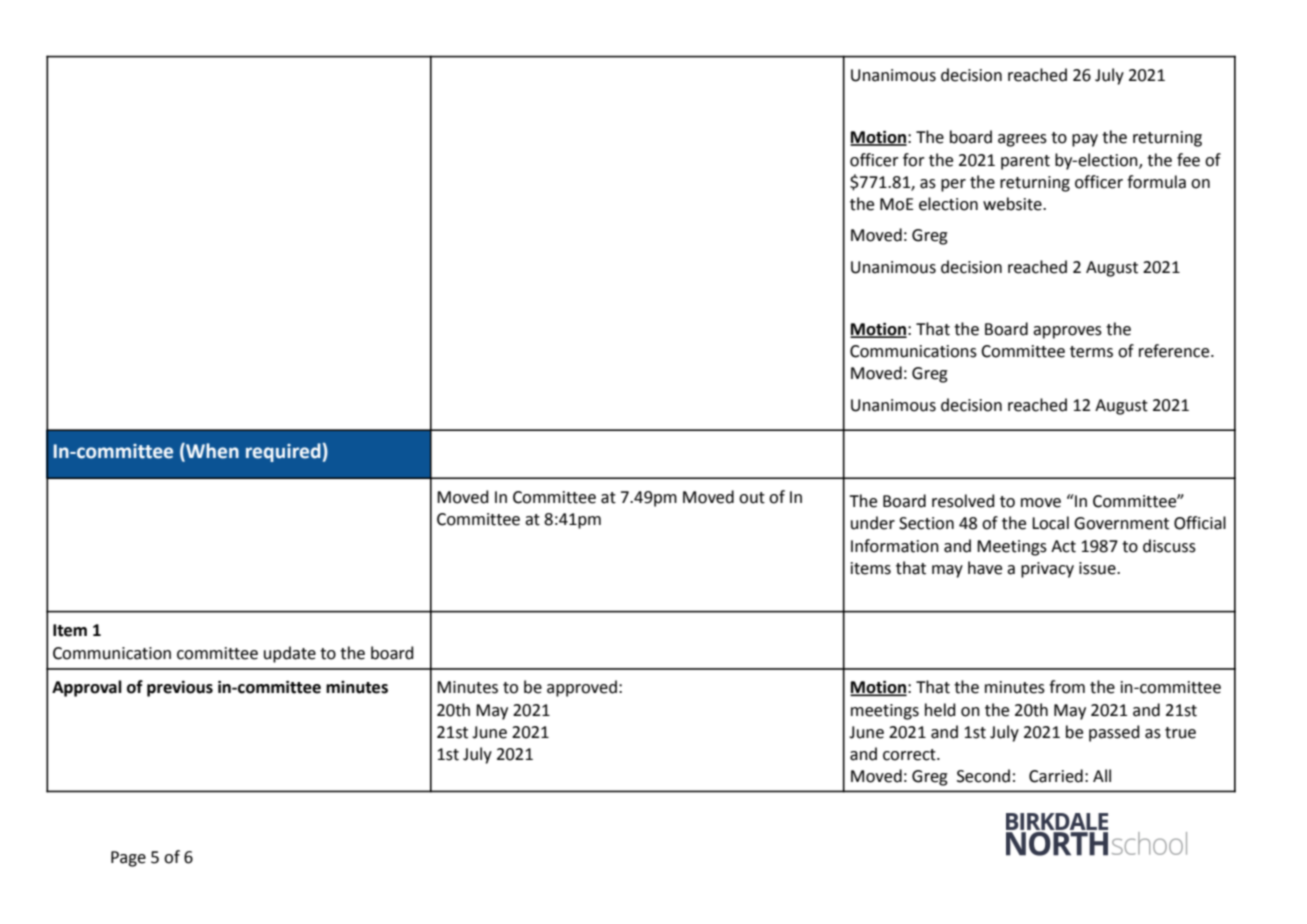  What do you see at coordinates (953, 185) in the screenshot?
I see `per` at bounding box center [953, 185].
